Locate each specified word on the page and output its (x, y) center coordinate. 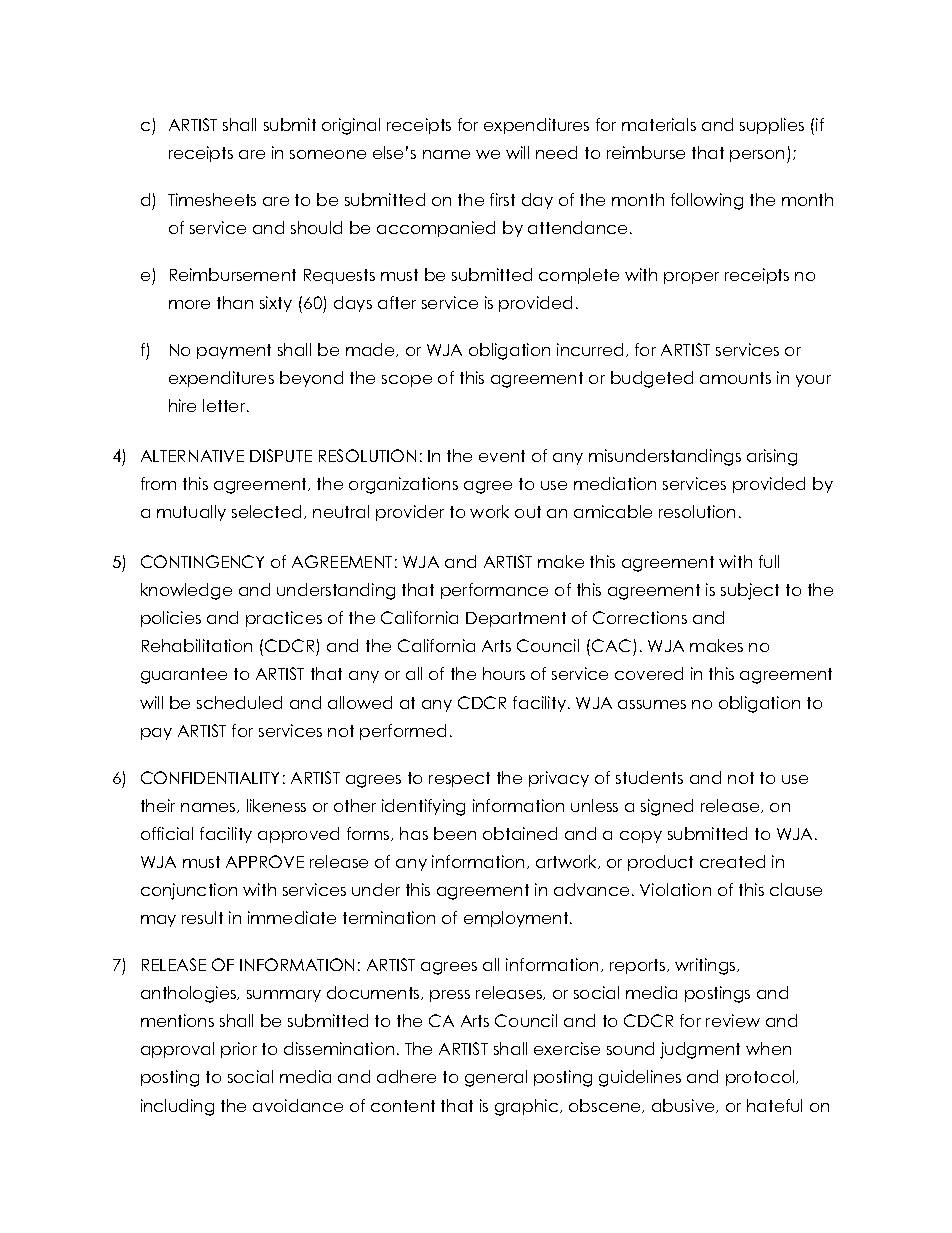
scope (407, 381)
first (502, 199)
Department (516, 619)
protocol (761, 1078)
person (757, 156)
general (496, 1078)
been (455, 833)
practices (284, 619)
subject (750, 591)
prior (239, 1050)
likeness (276, 805)
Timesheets (212, 199)
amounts (735, 378)
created (732, 861)
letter (225, 405)
